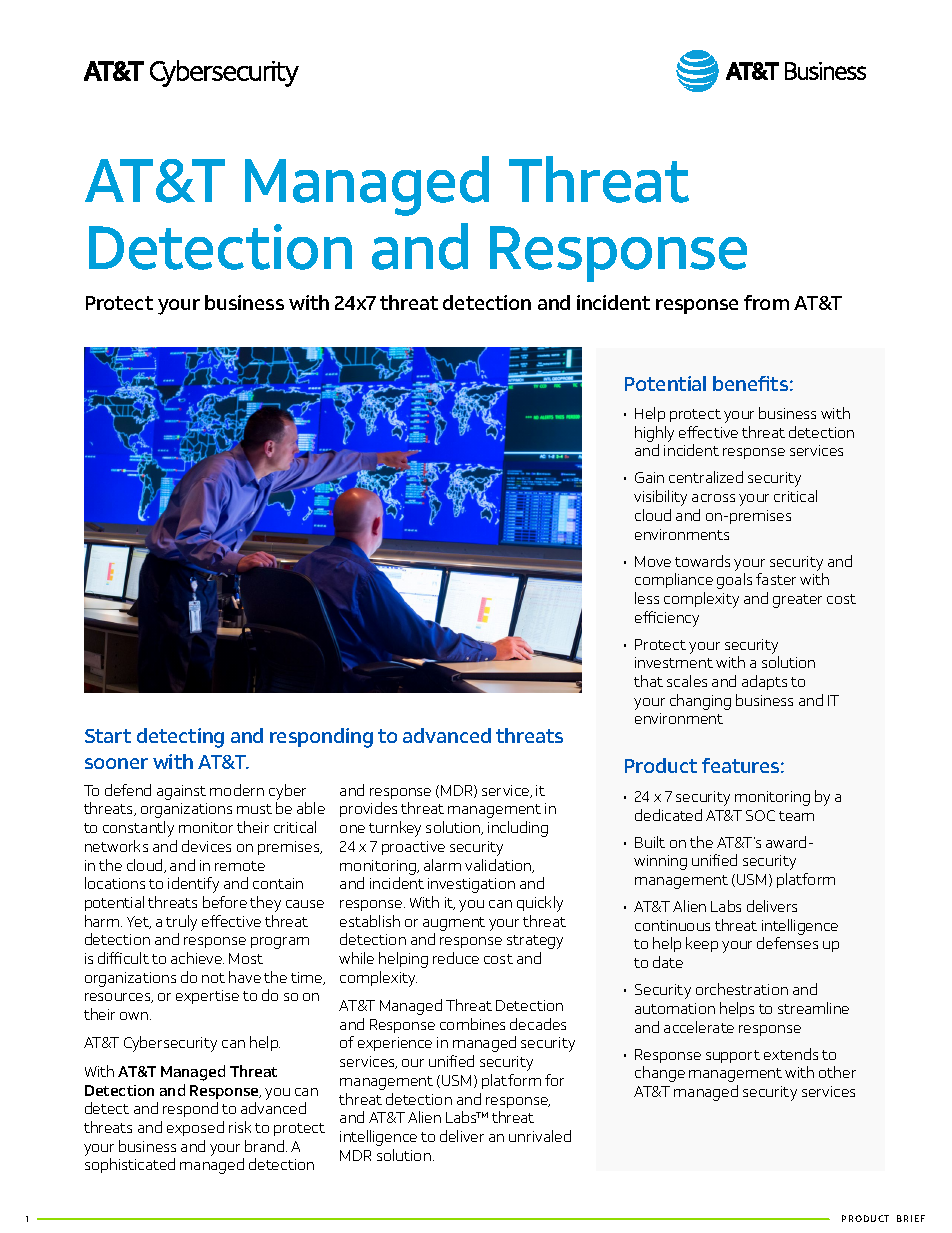  Describe the element at coordinates (368, 809) in the image. I see `provides` at that location.
